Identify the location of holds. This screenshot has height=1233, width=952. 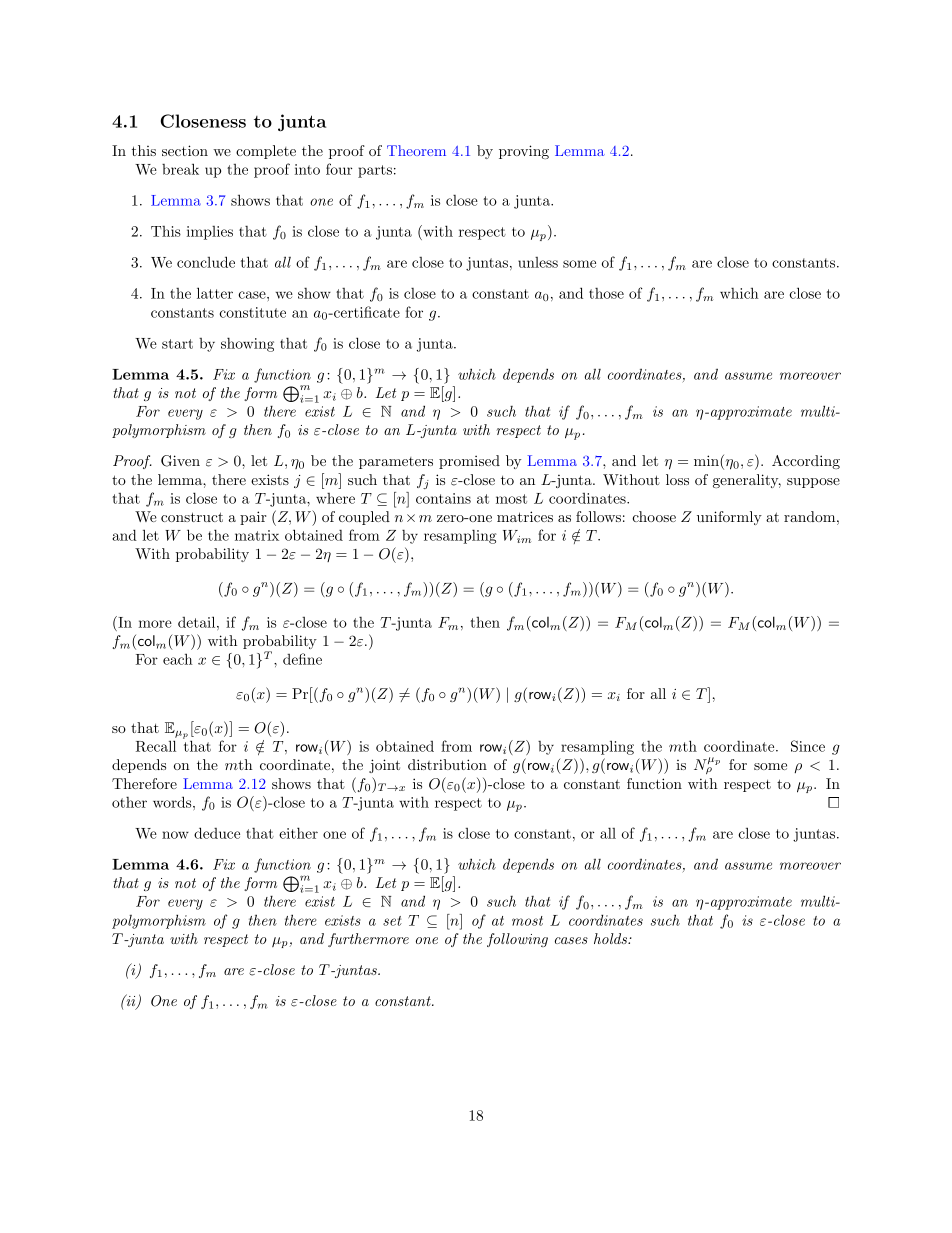
(611, 938).
